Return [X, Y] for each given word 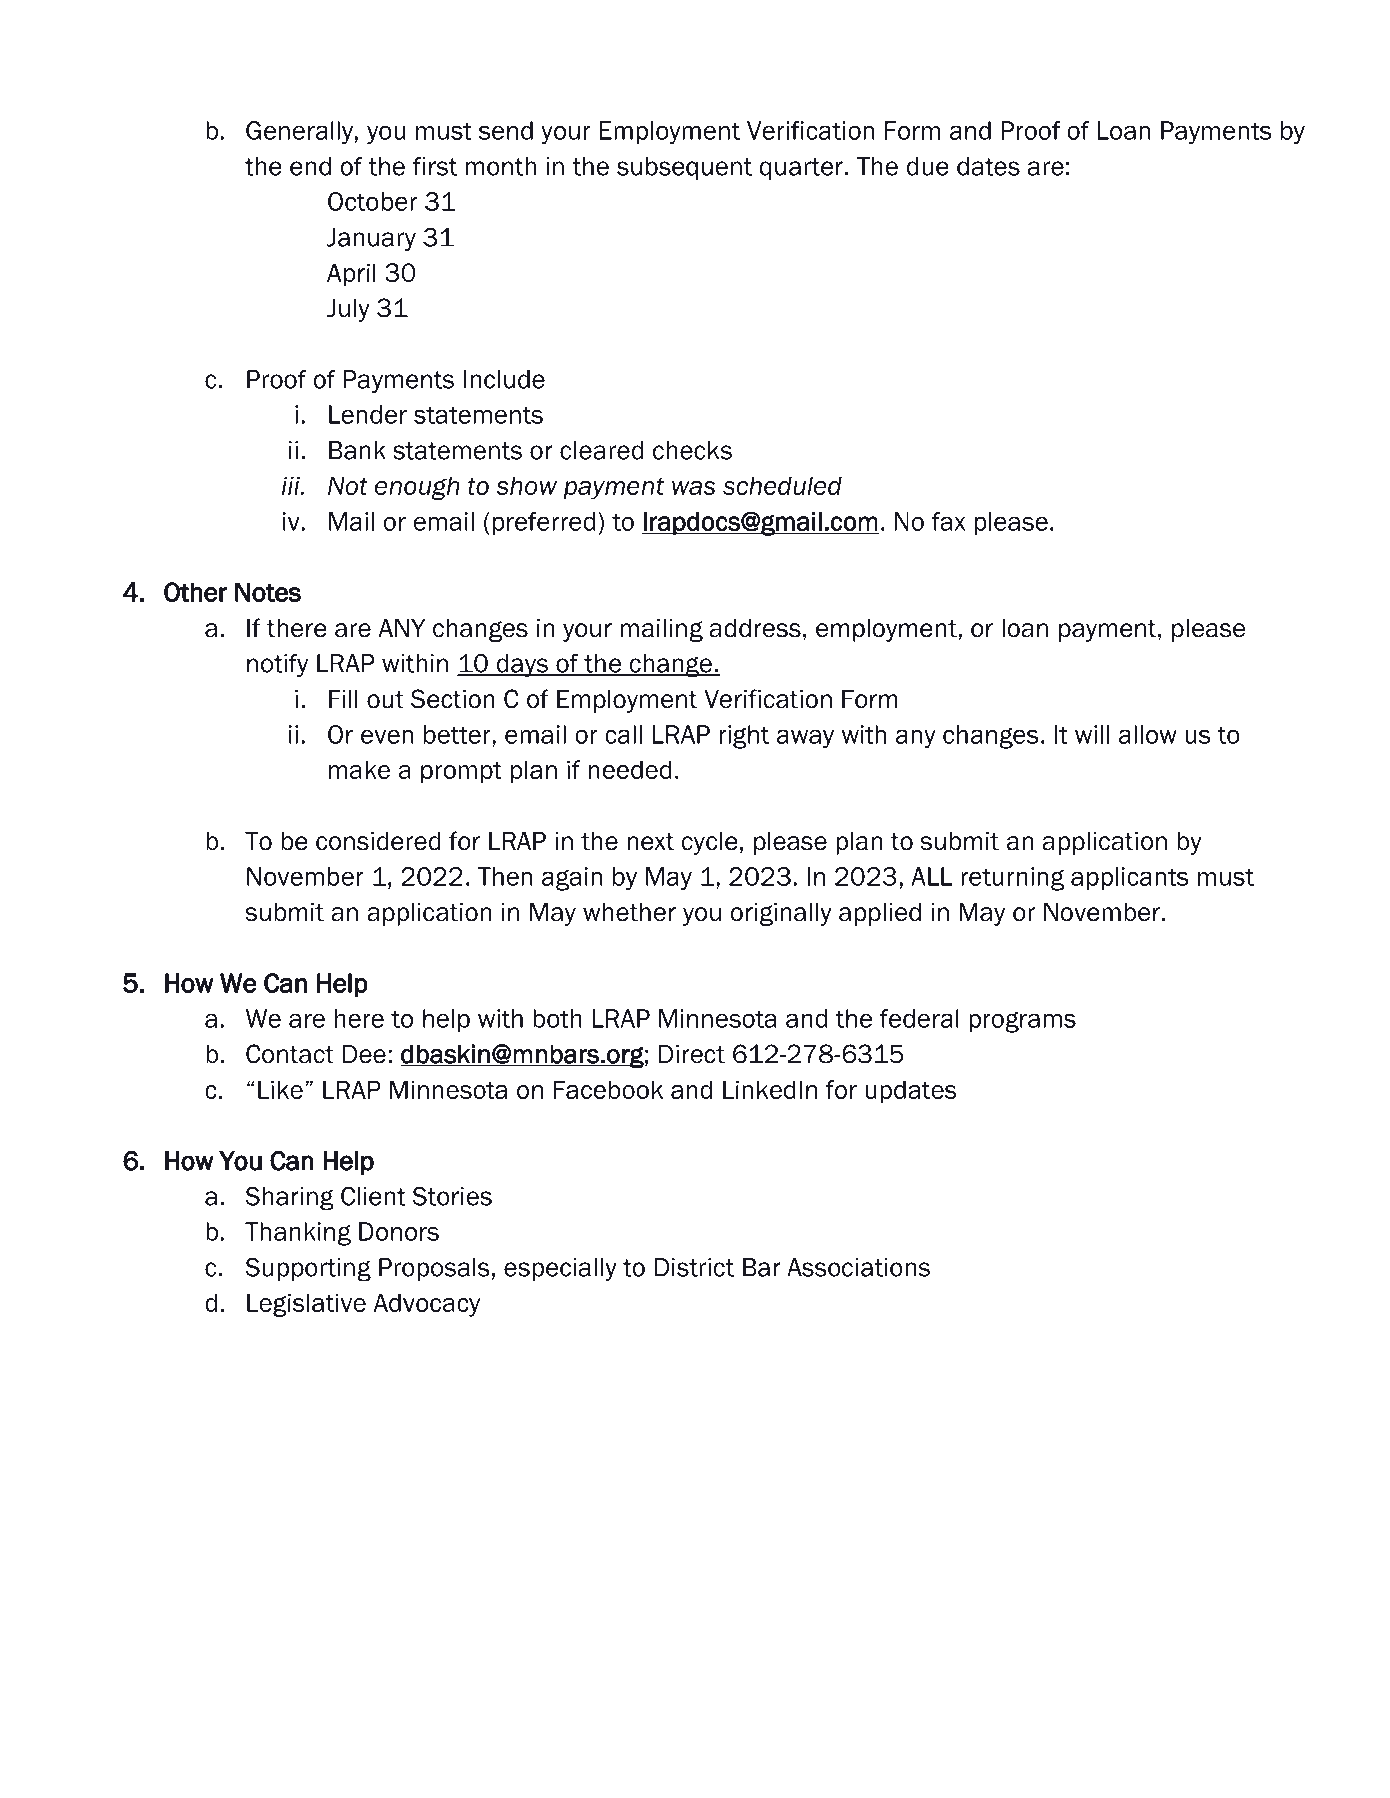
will [1092, 734]
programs [1022, 1022]
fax [949, 521]
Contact [290, 1054]
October [372, 201]
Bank [357, 450]
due [928, 166]
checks [692, 450]
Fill [343, 699]
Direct [692, 1054]
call [623, 734]
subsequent [684, 168]
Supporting [308, 1269]
